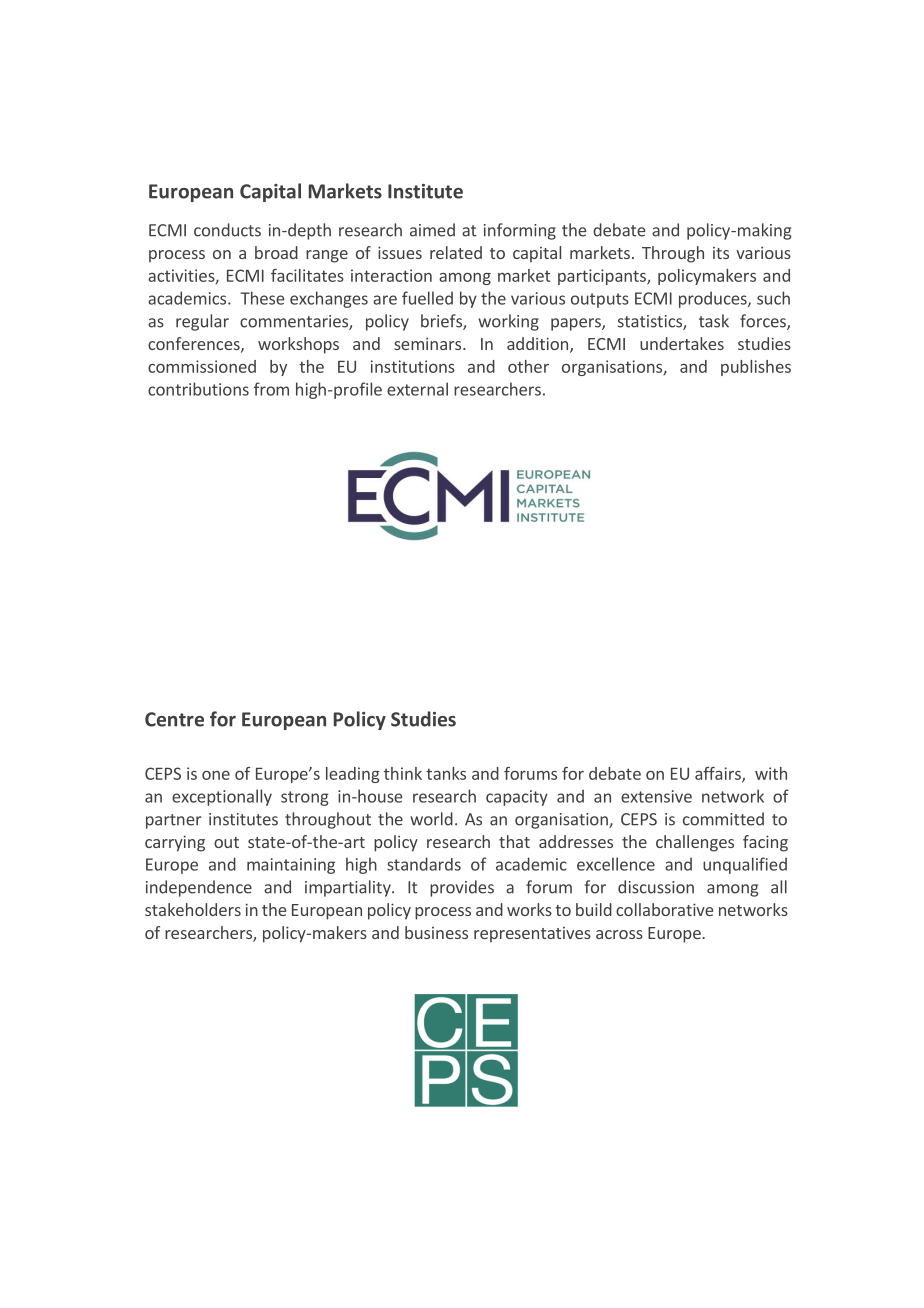  What do you see at coordinates (446, 773) in the screenshot?
I see `tanks` at bounding box center [446, 773].
